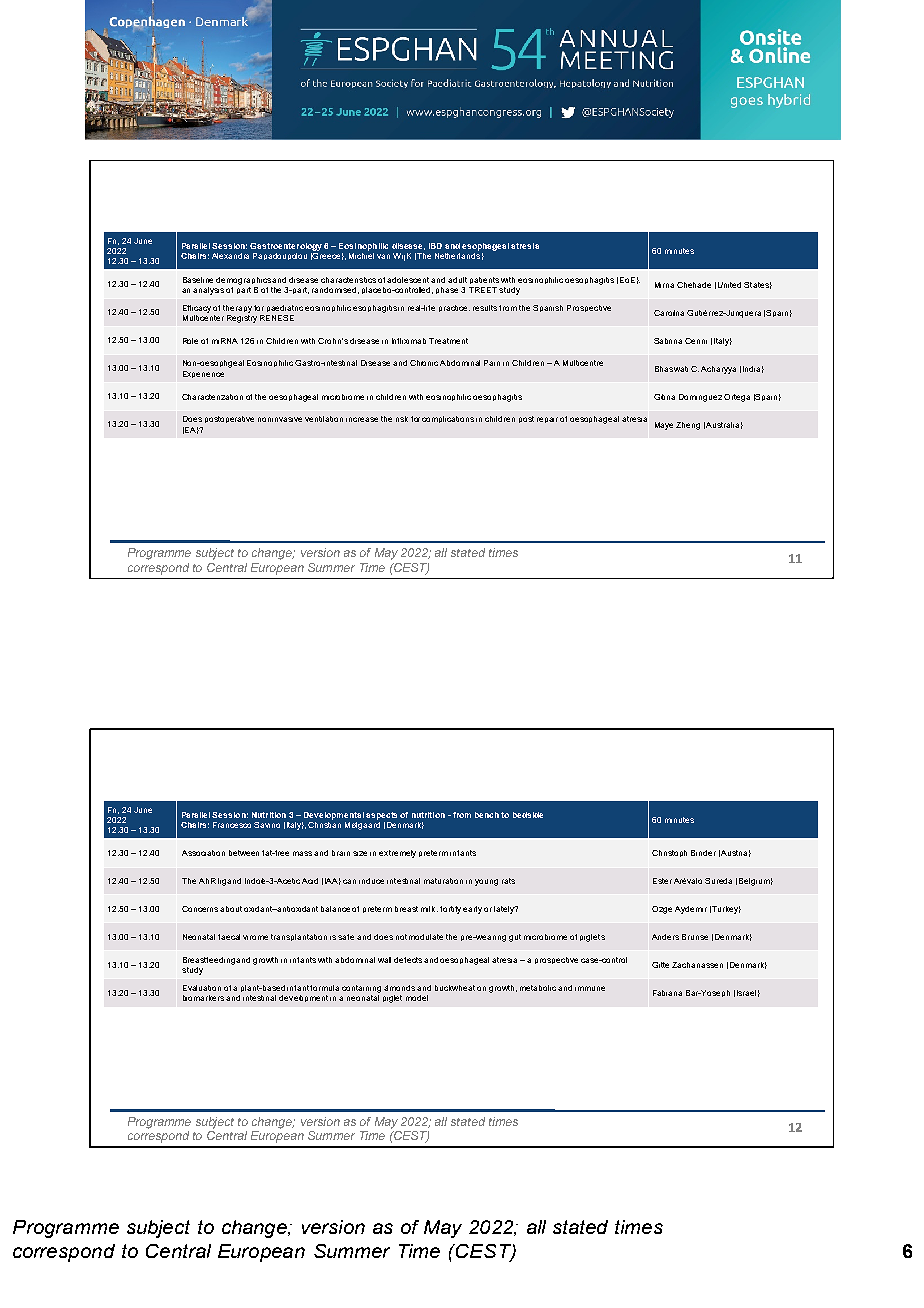 This screenshot has width=924, height=1308. Describe the element at coordinates (232, 825) in the screenshot. I see `Francesco` at that location.
